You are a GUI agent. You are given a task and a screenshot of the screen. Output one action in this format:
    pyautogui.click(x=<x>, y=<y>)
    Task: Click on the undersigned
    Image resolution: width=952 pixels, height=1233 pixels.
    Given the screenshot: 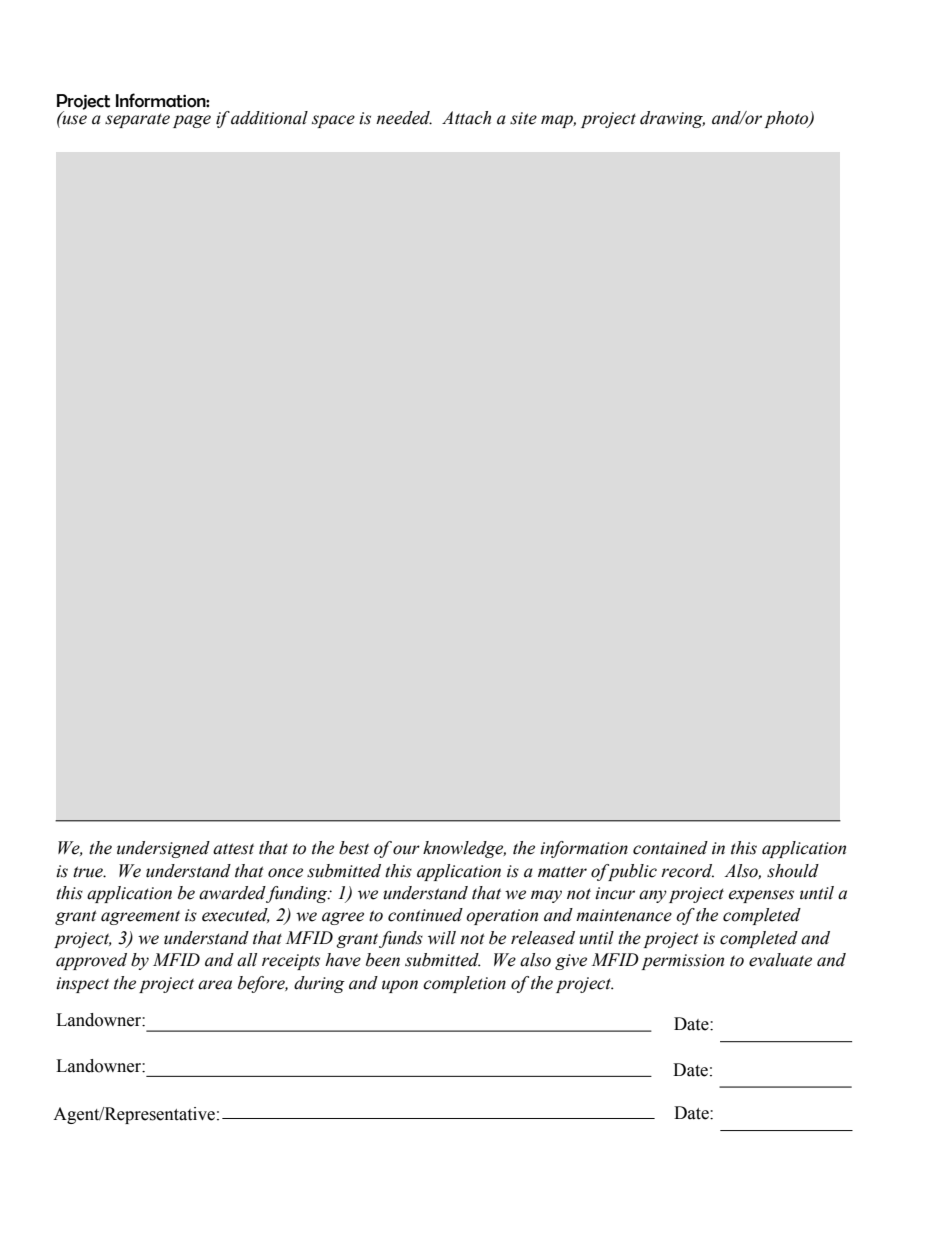 What is the action you would take?
    pyautogui.click(x=163, y=849)
